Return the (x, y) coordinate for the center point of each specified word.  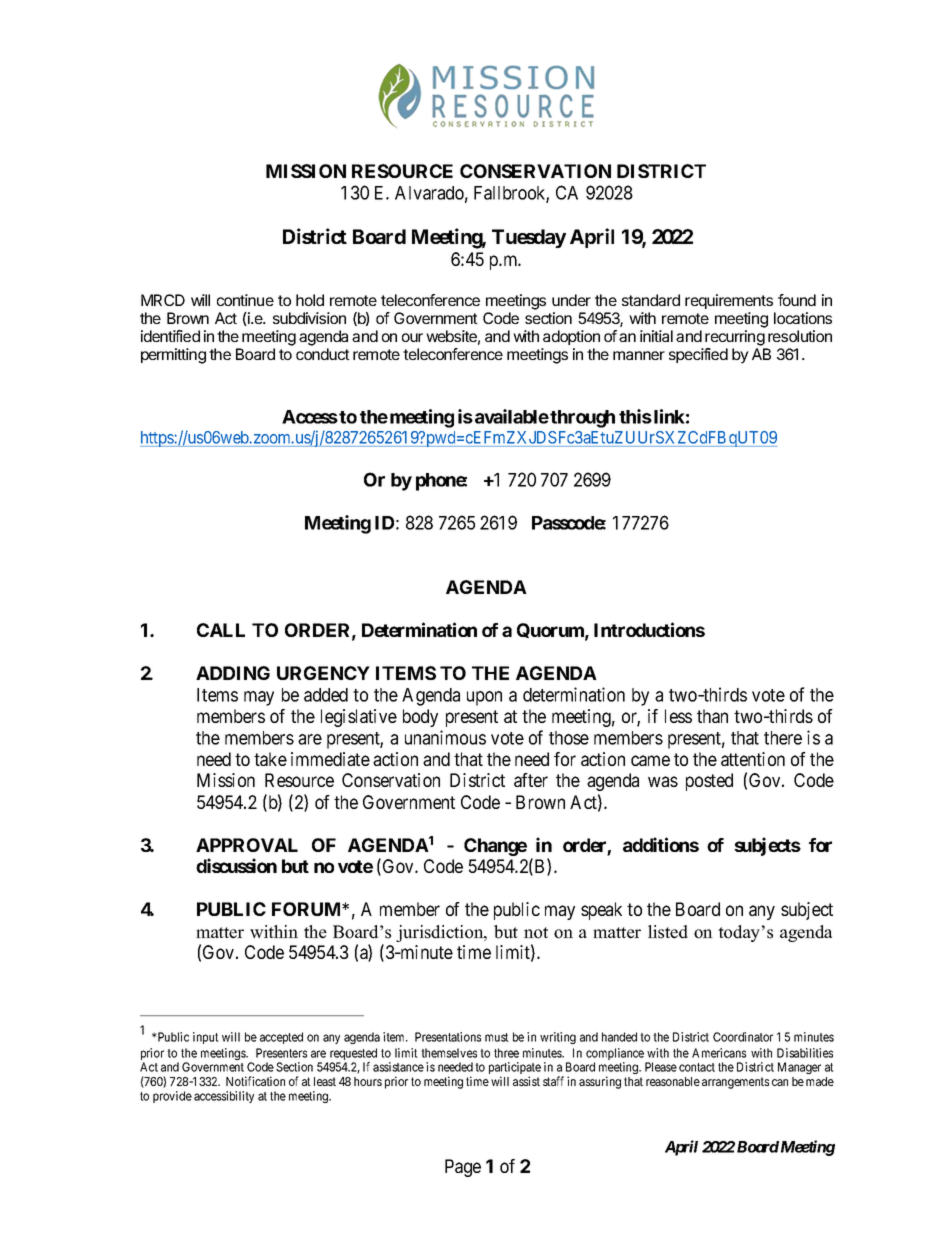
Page (463, 1168)
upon (484, 698)
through (582, 419)
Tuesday (529, 238)
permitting (173, 356)
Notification (255, 1081)
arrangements (735, 1083)
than (712, 716)
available (512, 416)
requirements (729, 301)
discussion (236, 865)
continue (245, 300)
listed (668, 932)
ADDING (233, 673)
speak (601, 911)
